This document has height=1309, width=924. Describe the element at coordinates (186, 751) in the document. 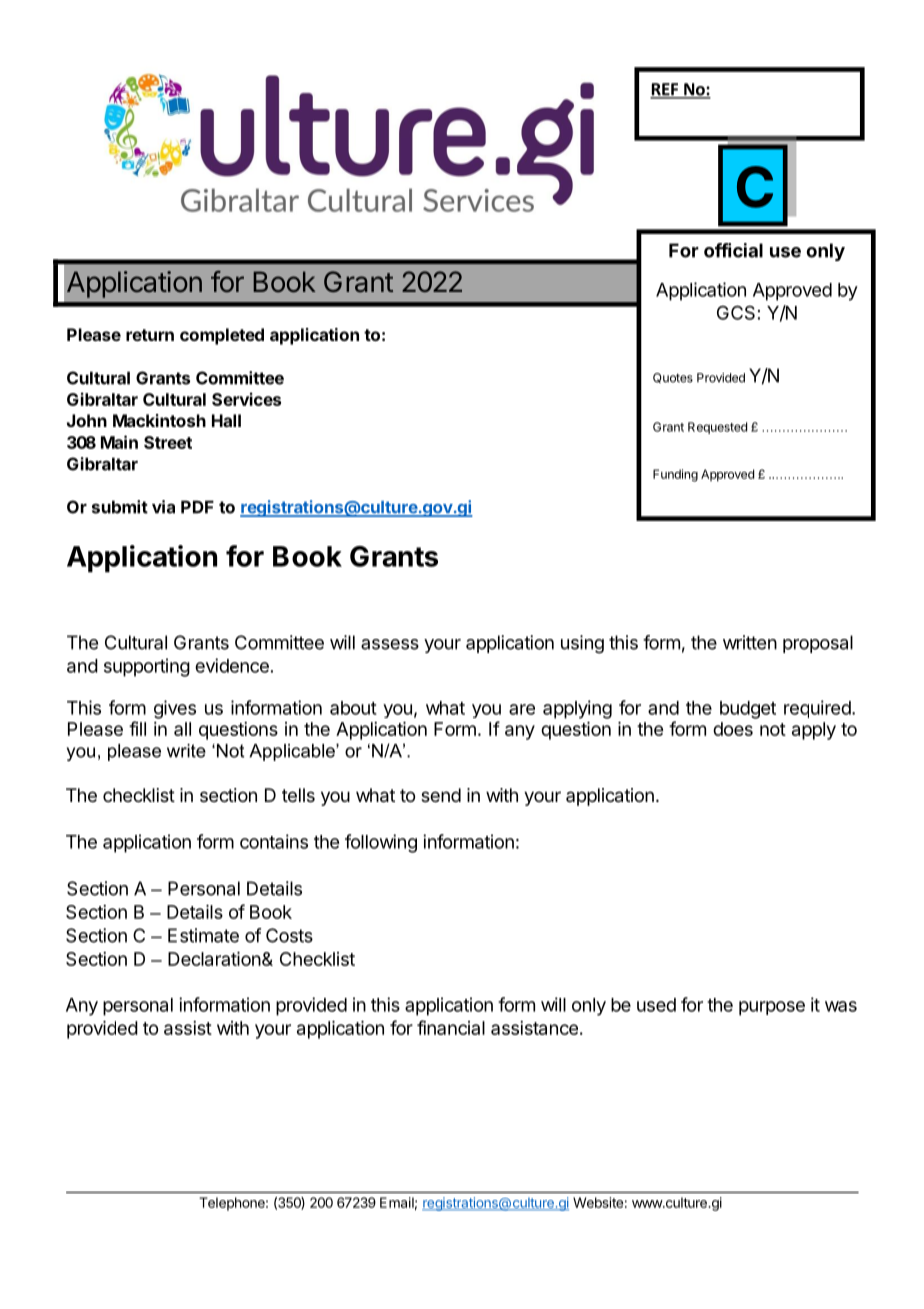

I see `write` at that location.
